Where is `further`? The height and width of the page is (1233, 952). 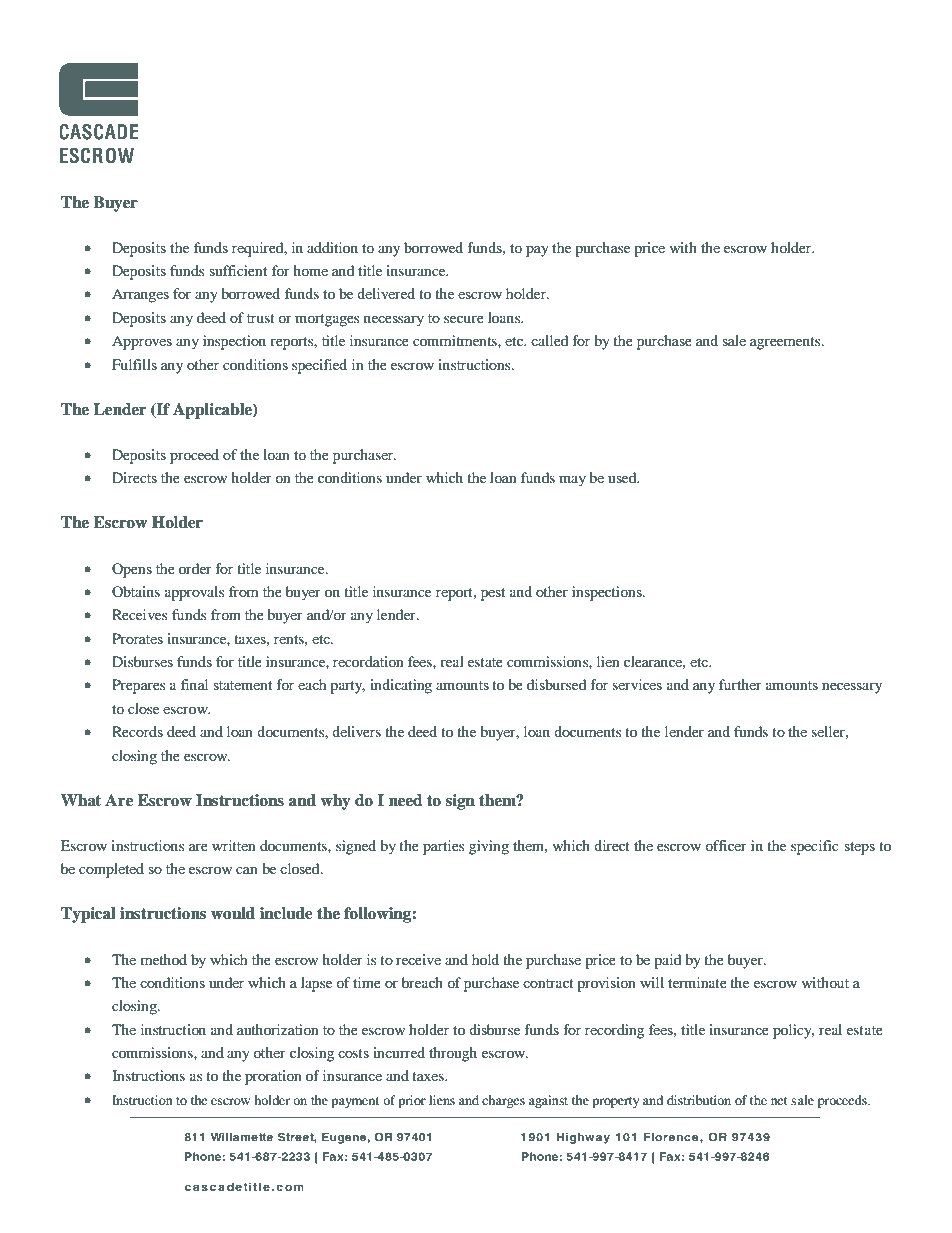 further is located at coordinates (740, 684).
